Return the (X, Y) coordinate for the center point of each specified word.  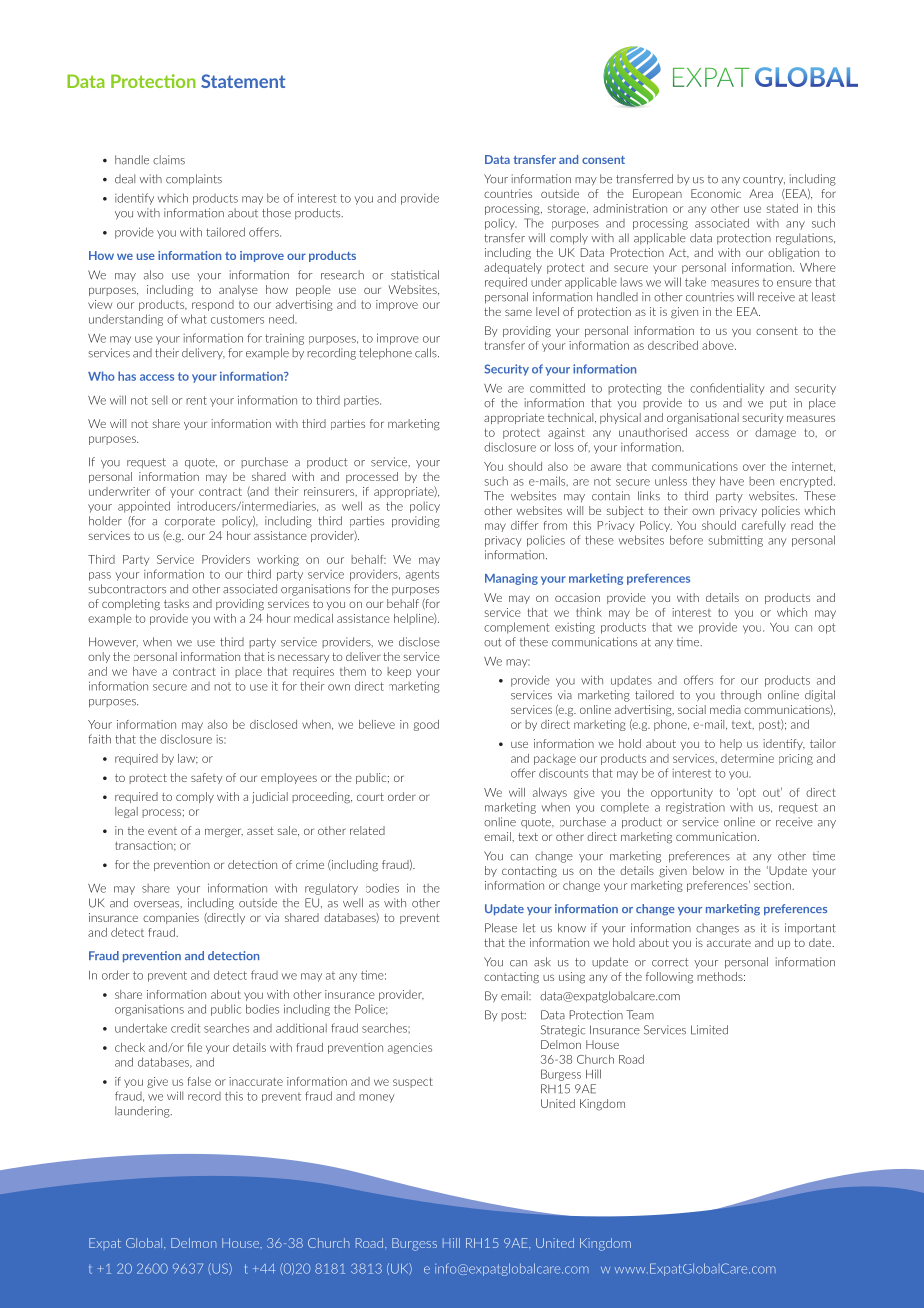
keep (399, 672)
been (761, 481)
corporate (190, 522)
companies (171, 918)
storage (568, 210)
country (764, 180)
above (719, 345)
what (194, 319)
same (518, 312)
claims (169, 160)
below (708, 870)
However (113, 642)
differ (524, 525)
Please (501, 928)
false (199, 1081)
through (741, 696)
